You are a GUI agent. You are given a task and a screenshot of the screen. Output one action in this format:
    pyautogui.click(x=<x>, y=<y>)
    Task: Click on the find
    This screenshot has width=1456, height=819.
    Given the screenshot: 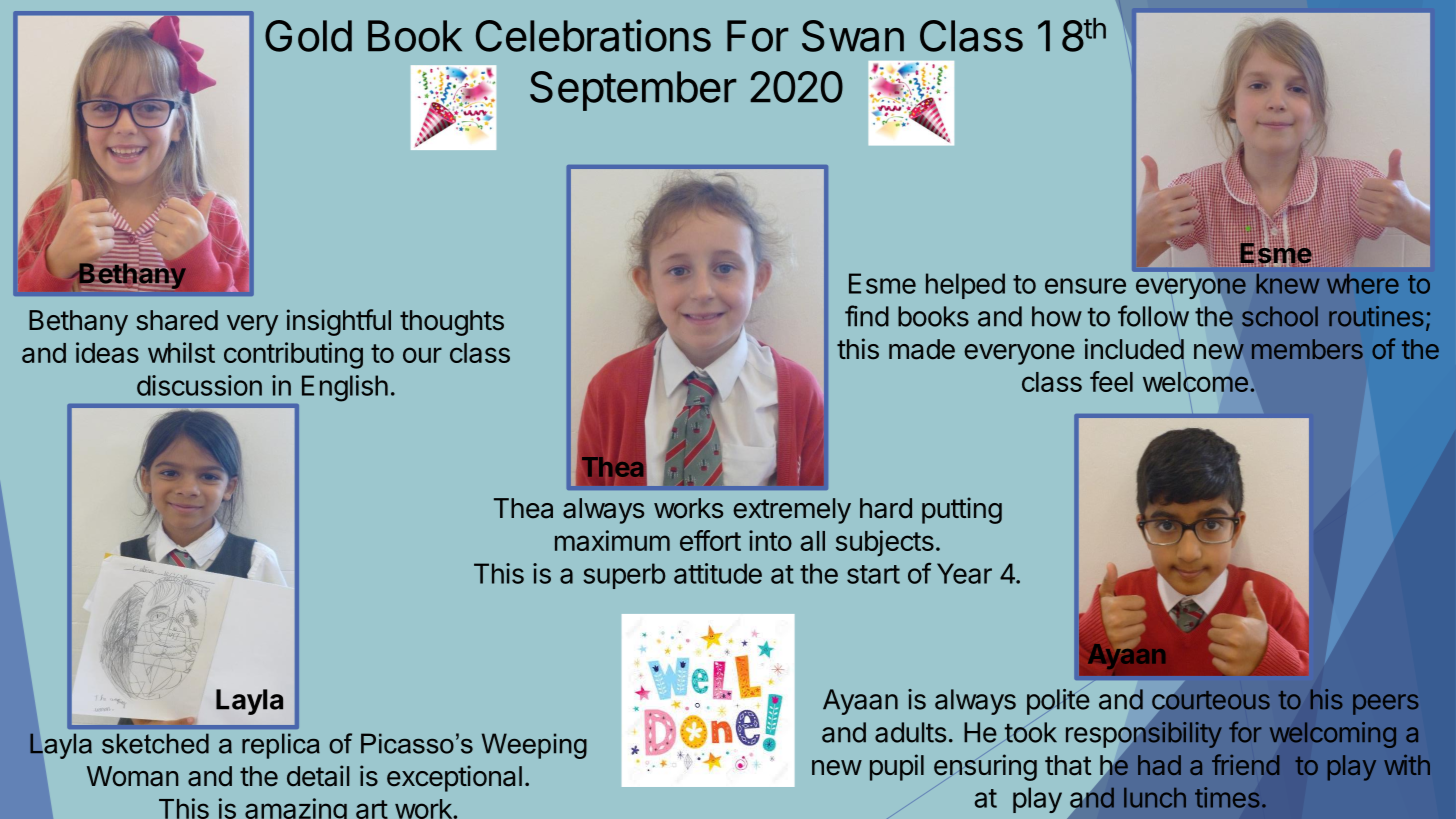 What is the action you would take?
    pyautogui.click(x=867, y=316)
